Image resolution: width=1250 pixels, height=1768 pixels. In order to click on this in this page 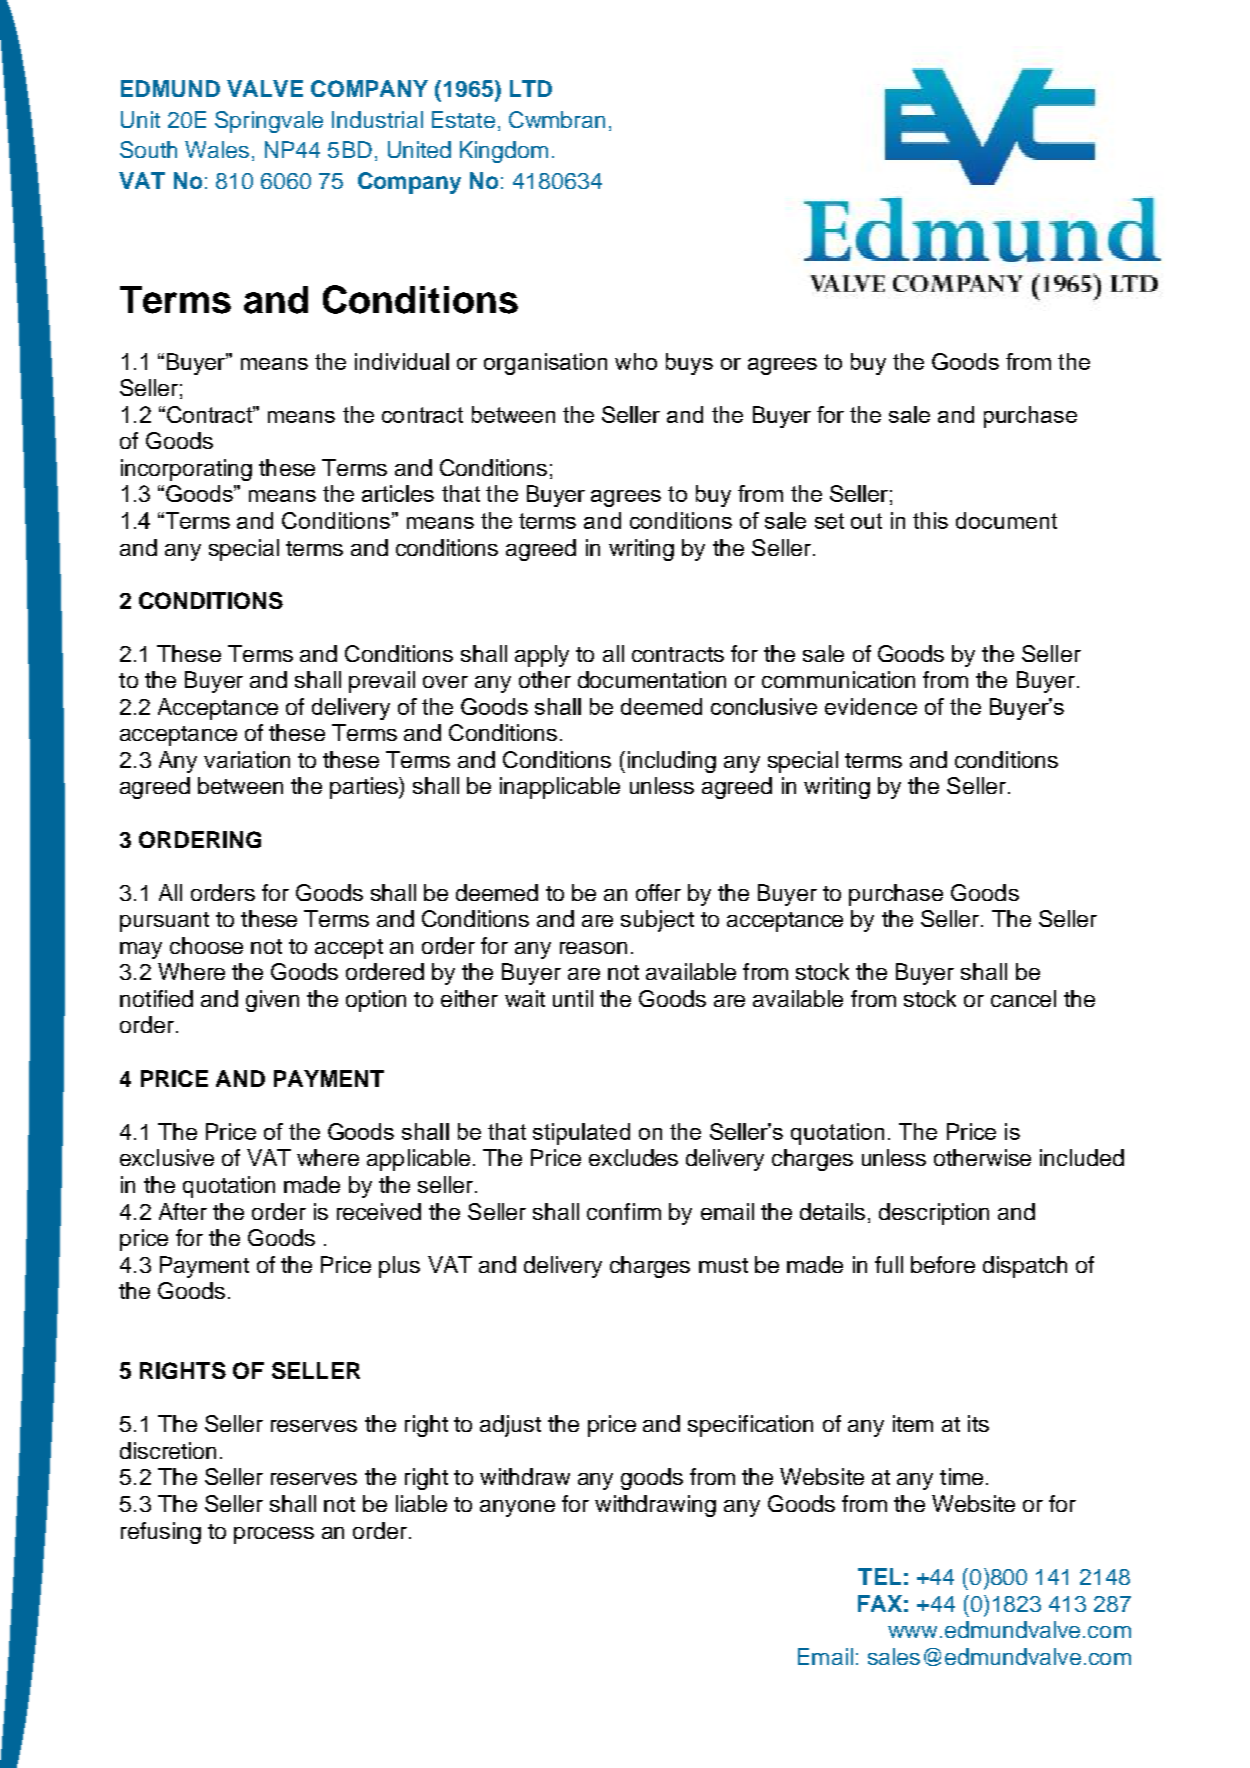, I will do `click(930, 520)`.
